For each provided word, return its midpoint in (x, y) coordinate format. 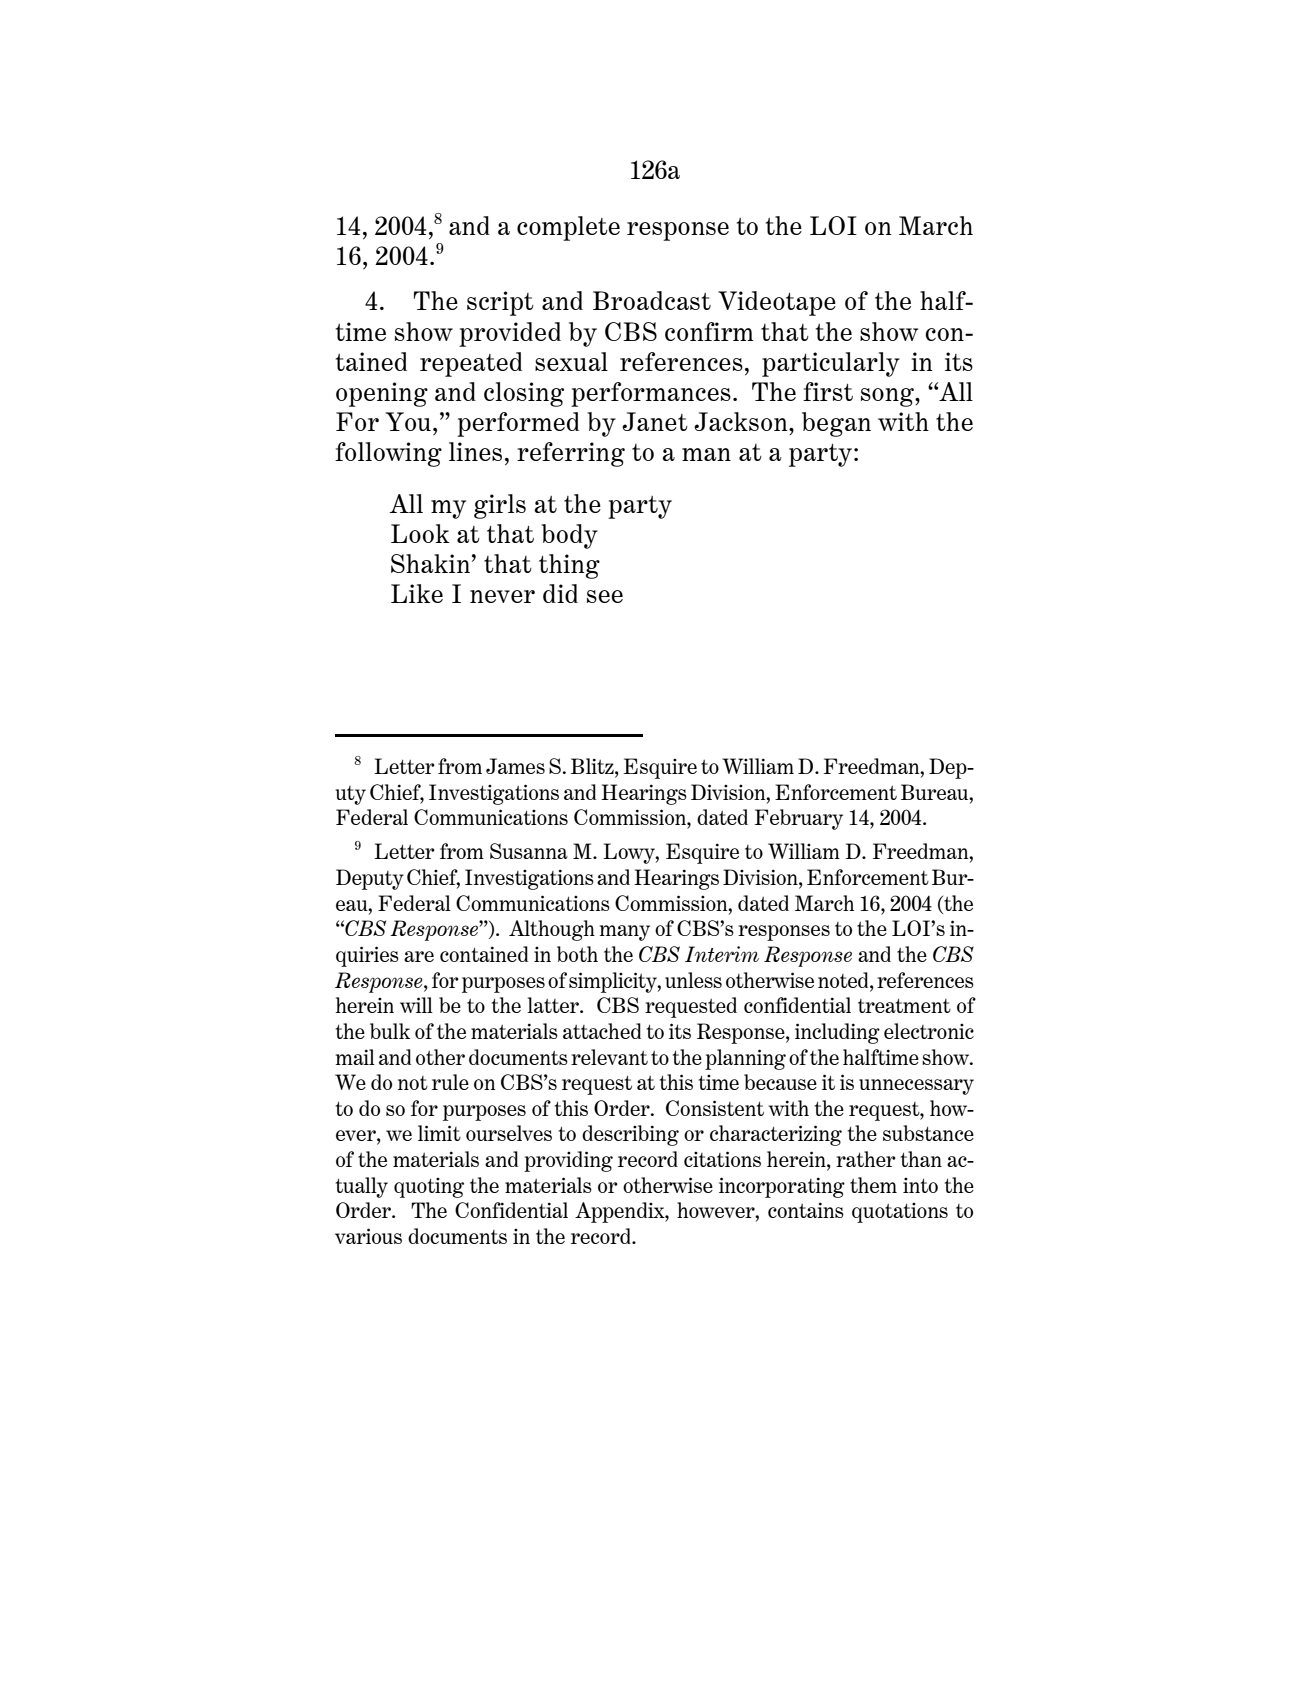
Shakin (430, 563)
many (625, 933)
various (368, 1236)
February (799, 819)
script (500, 303)
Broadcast (652, 300)
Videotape (777, 303)
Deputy (370, 879)
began (836, 424)
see (605, 596)
